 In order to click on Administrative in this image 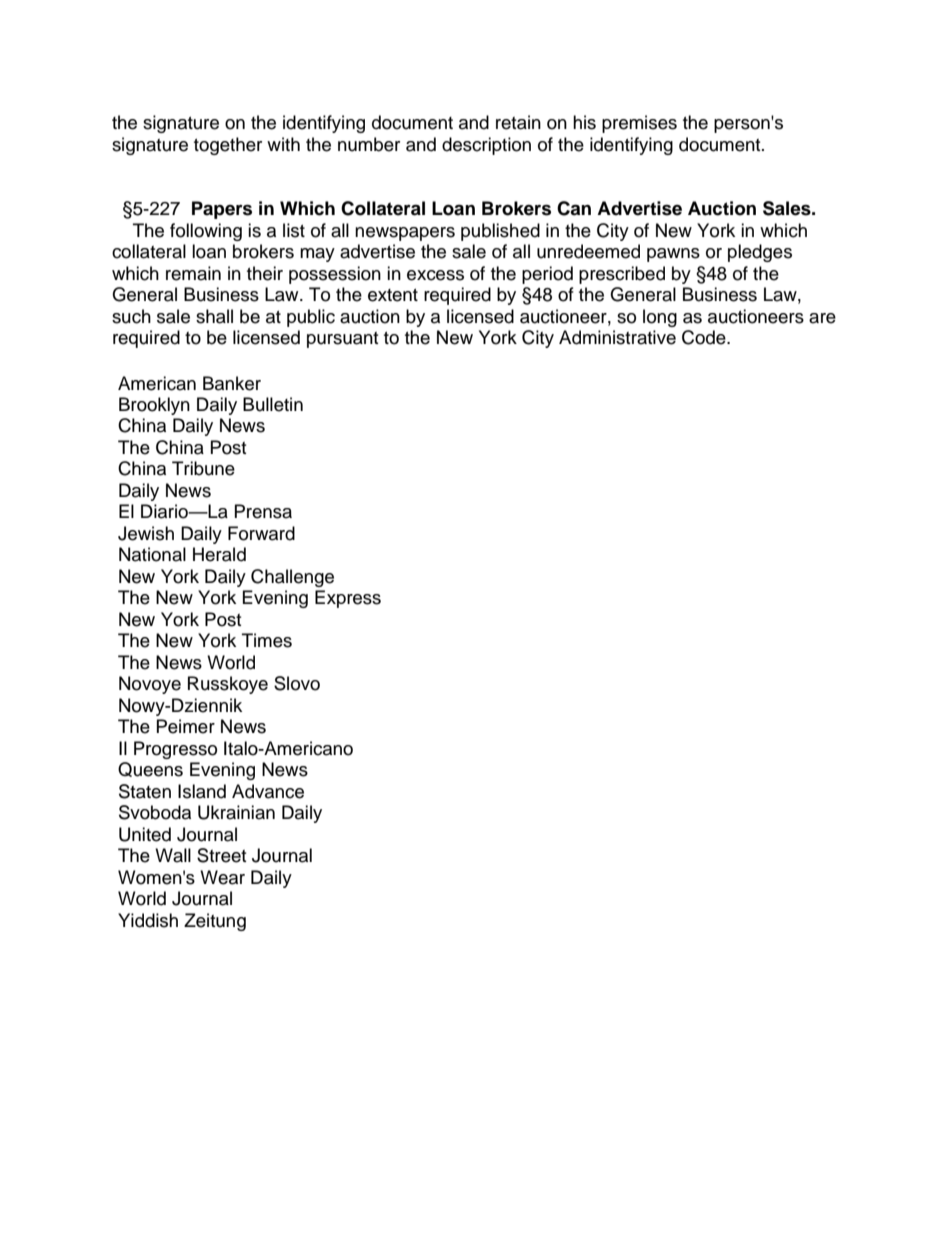, I will do `click(617, 337)`.
